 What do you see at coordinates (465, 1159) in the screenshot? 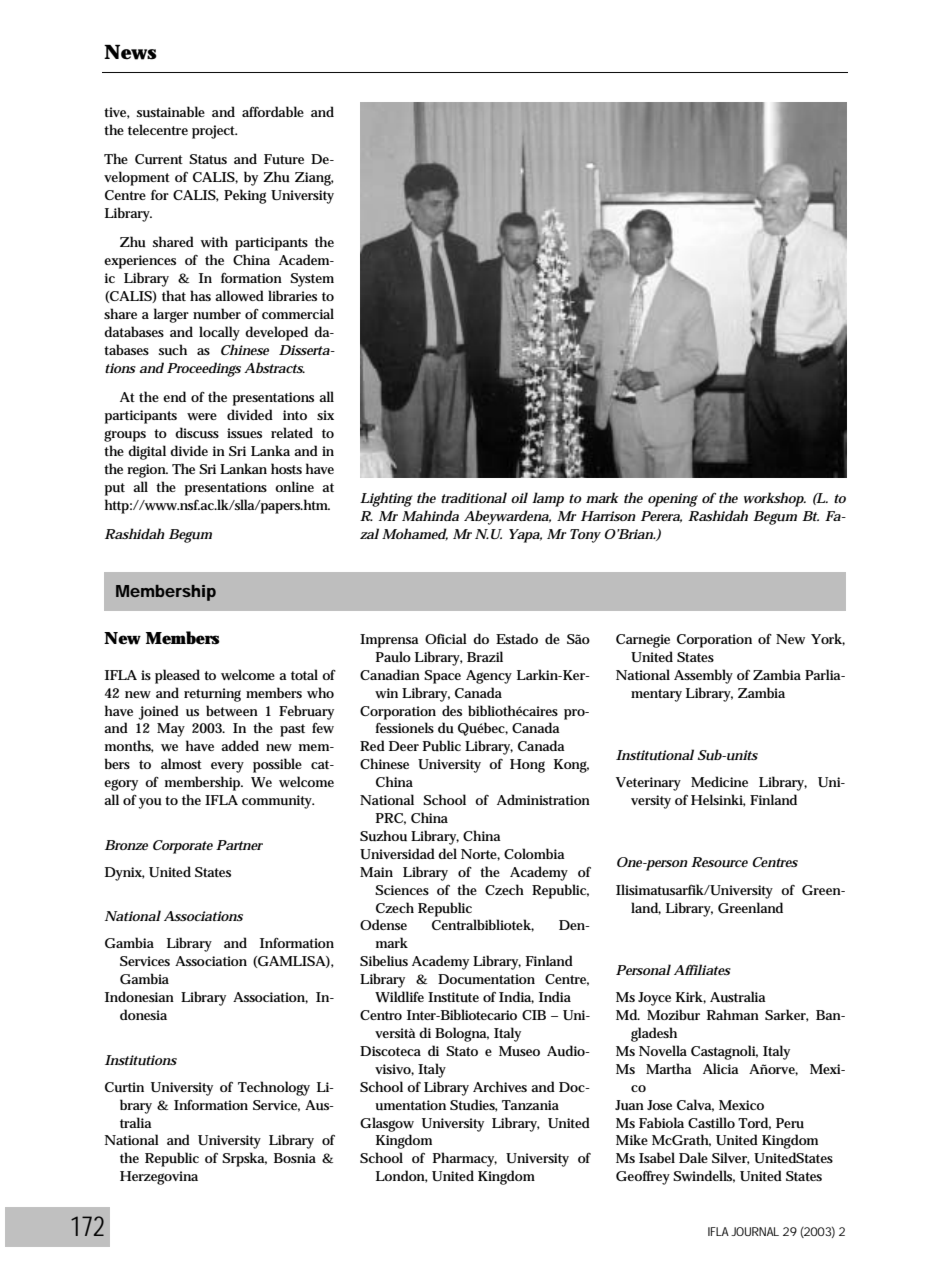
I see `Pharmacy` at bounding box center [465, 1159].
